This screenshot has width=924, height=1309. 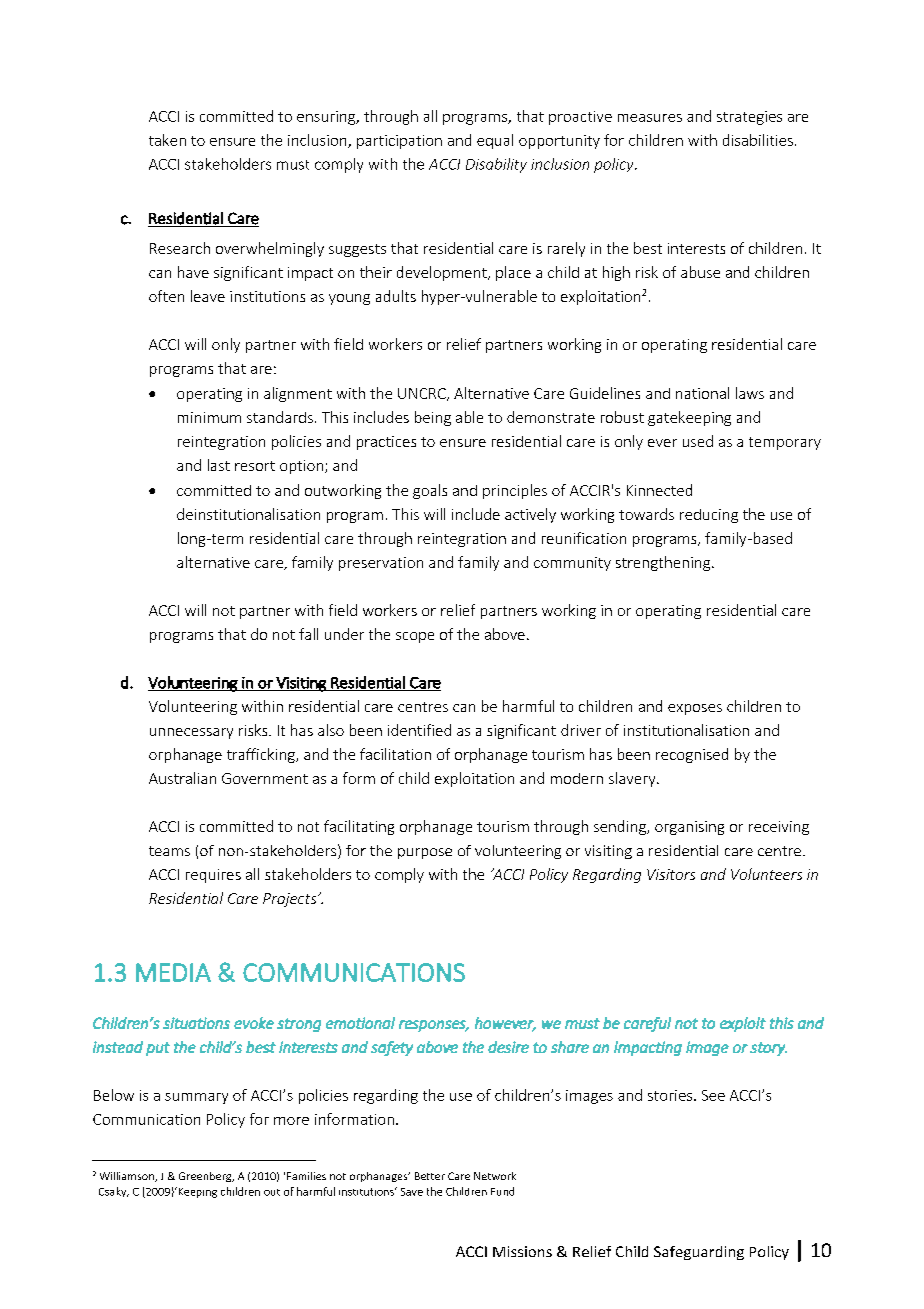 I want to click on identified, so click(x=419, y=730).
